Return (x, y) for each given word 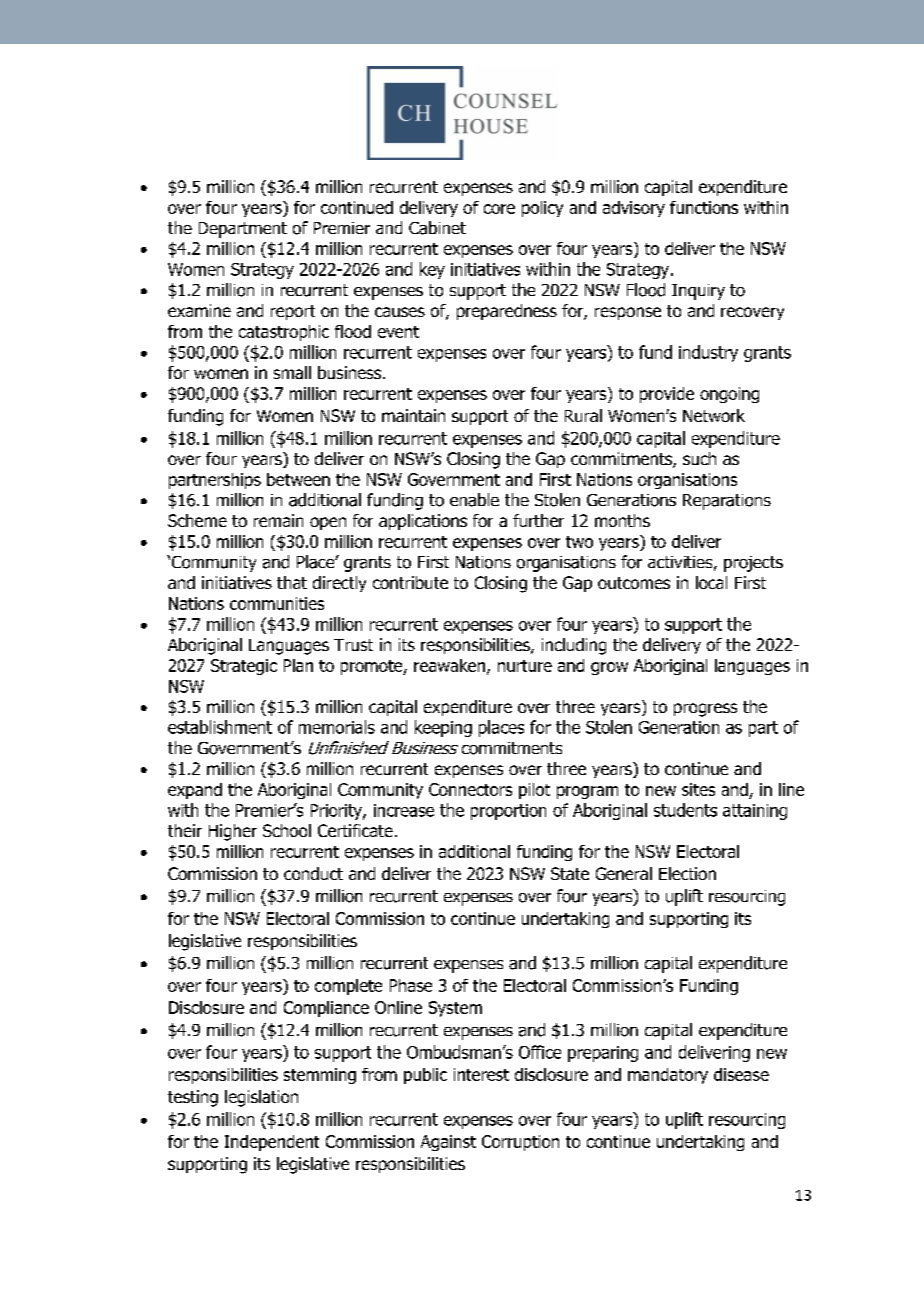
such (699, 458)
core (499, 209)
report (293, 312)
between (298, 479)
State (570, 873)
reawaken (451, 666)
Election (687, 873)
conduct (313, 873)
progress (705, 710)
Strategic (244, 667)
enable (474, 500)
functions (704, 207)
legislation (261, 1098)
